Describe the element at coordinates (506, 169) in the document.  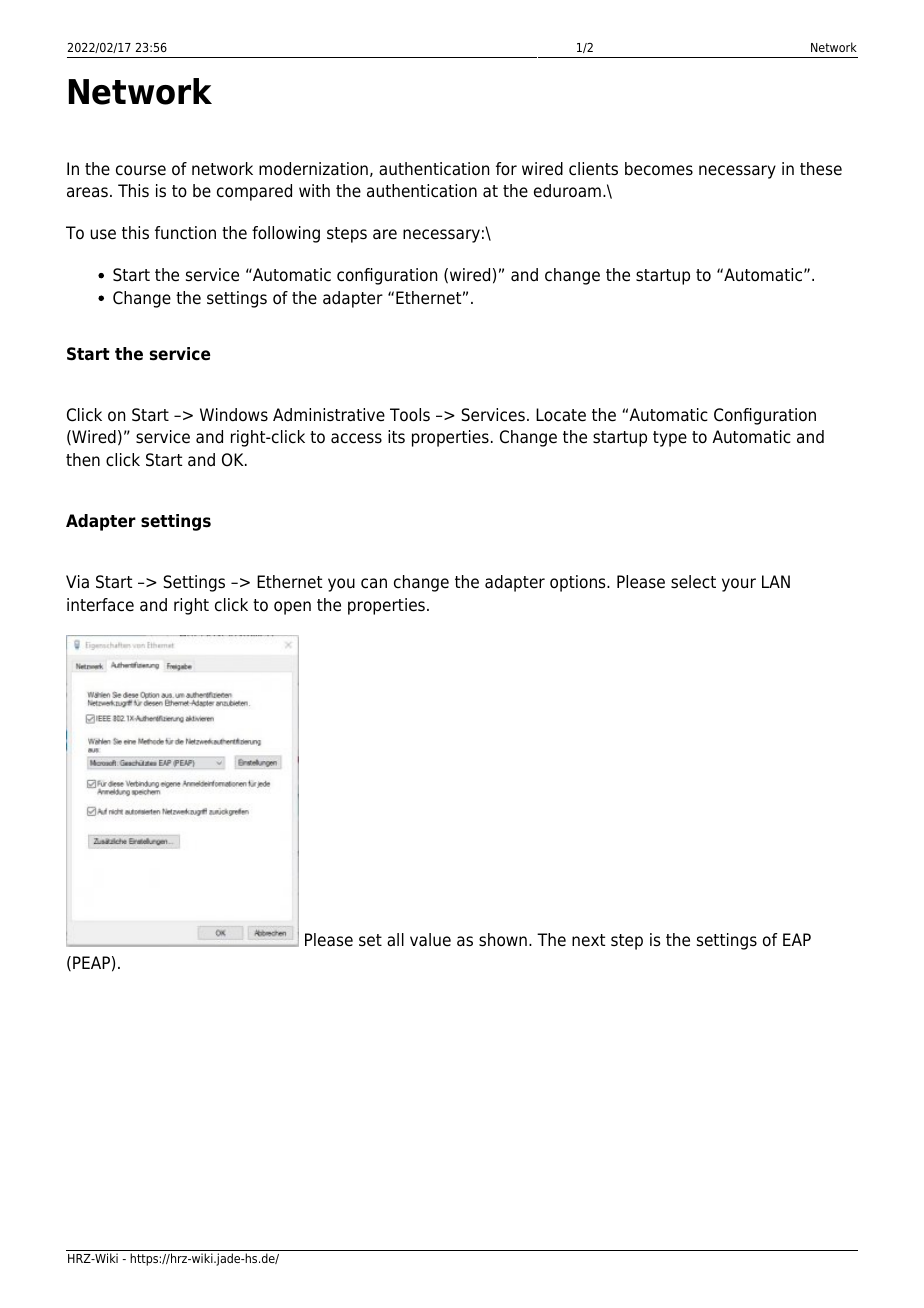
I see `for` at that location.
